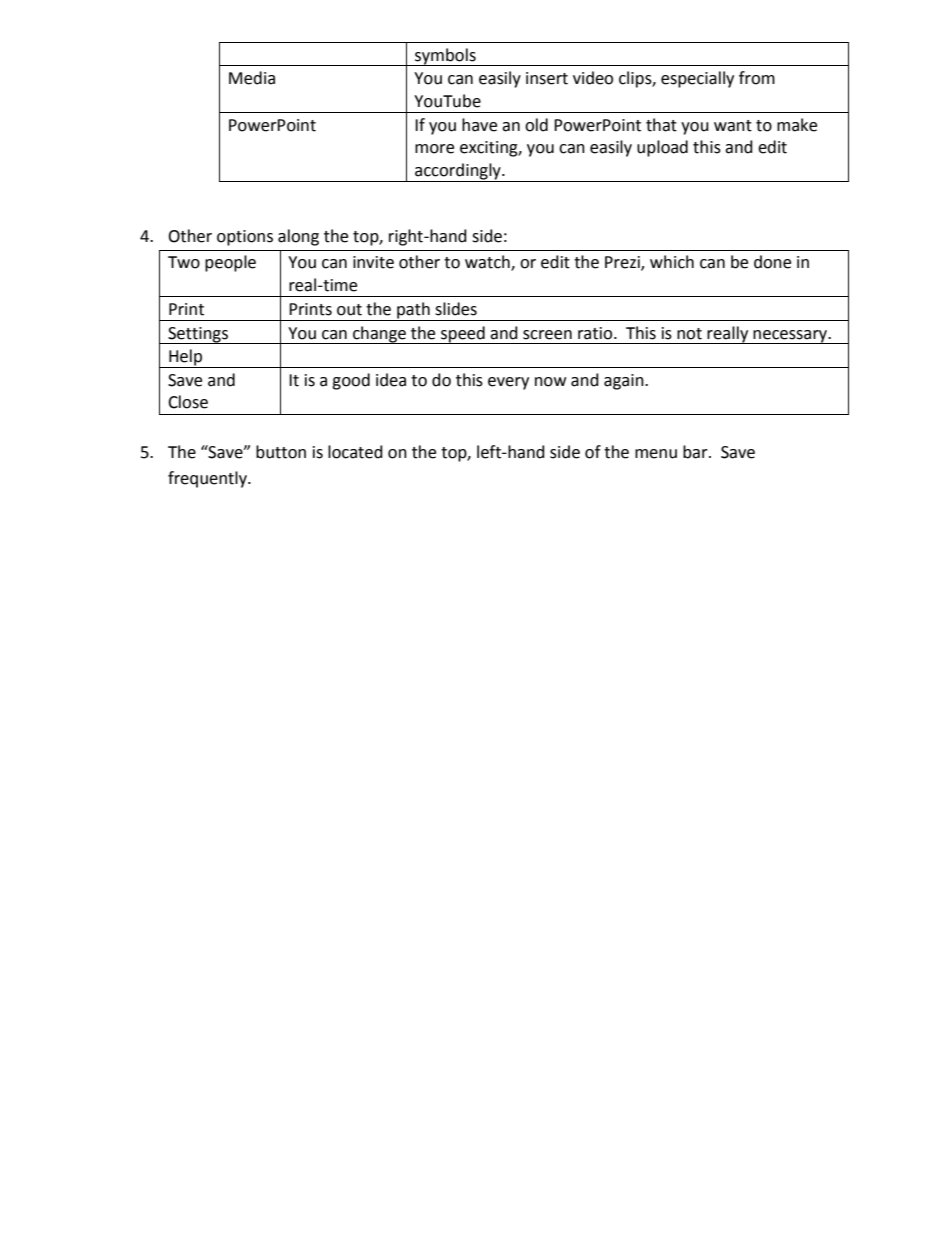 Image resolution: width=952 pixels, height=1233 pixels. I want to click on every, so click(508, 383).
